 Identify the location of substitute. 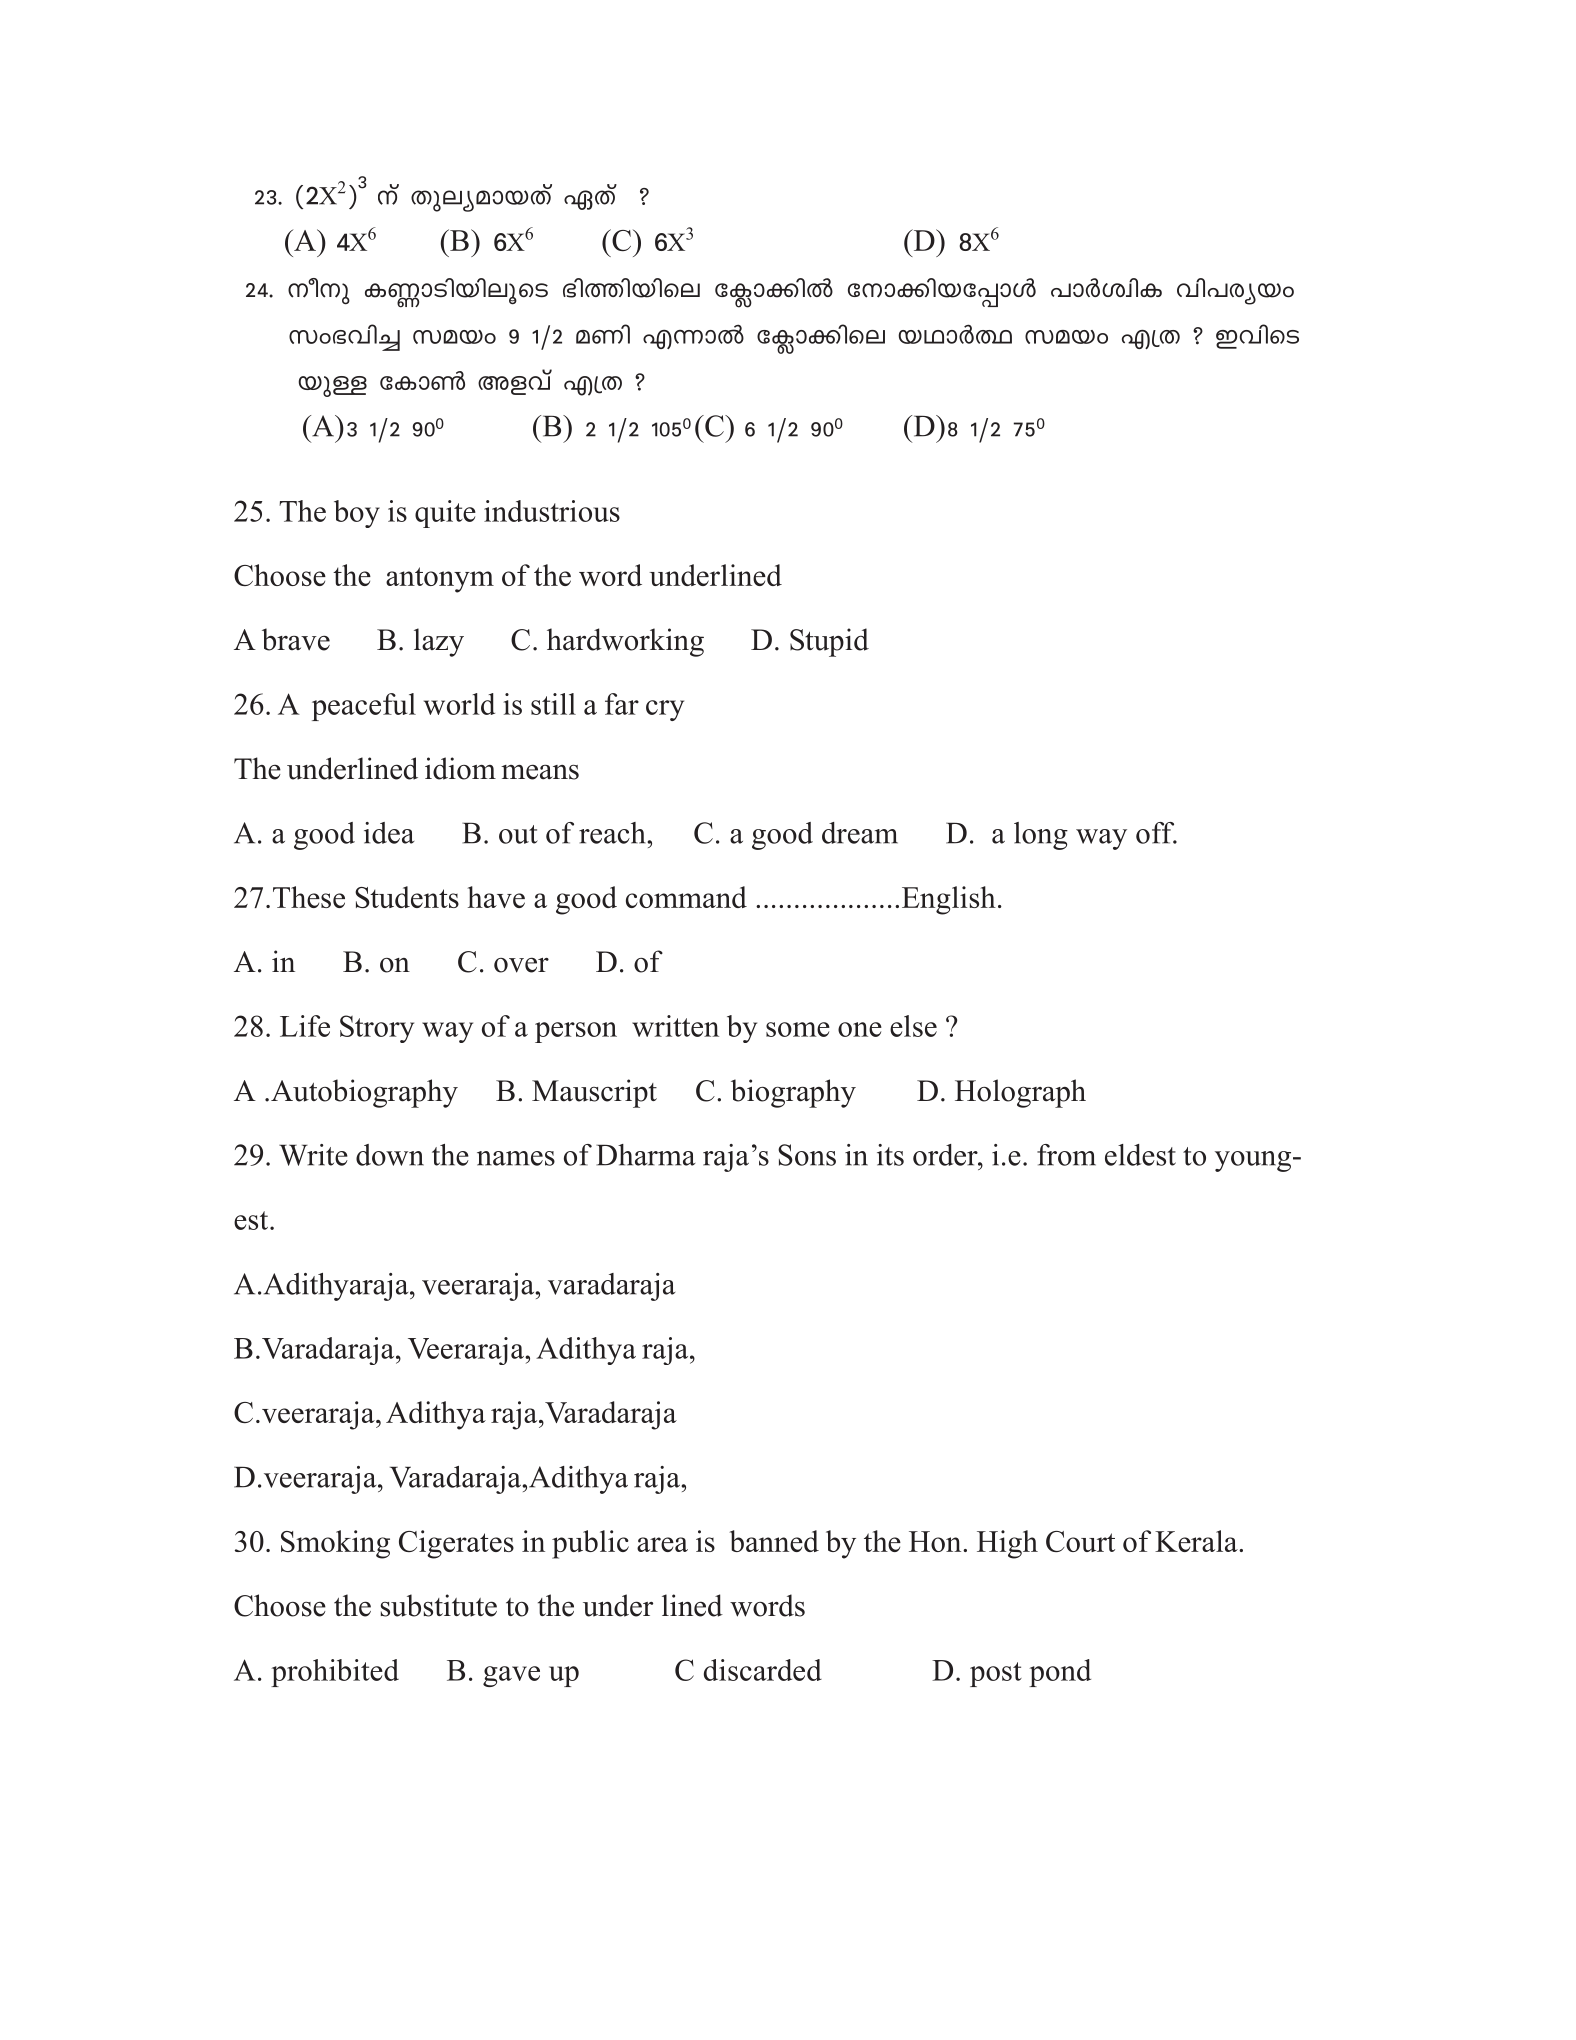
(439, 1605).
